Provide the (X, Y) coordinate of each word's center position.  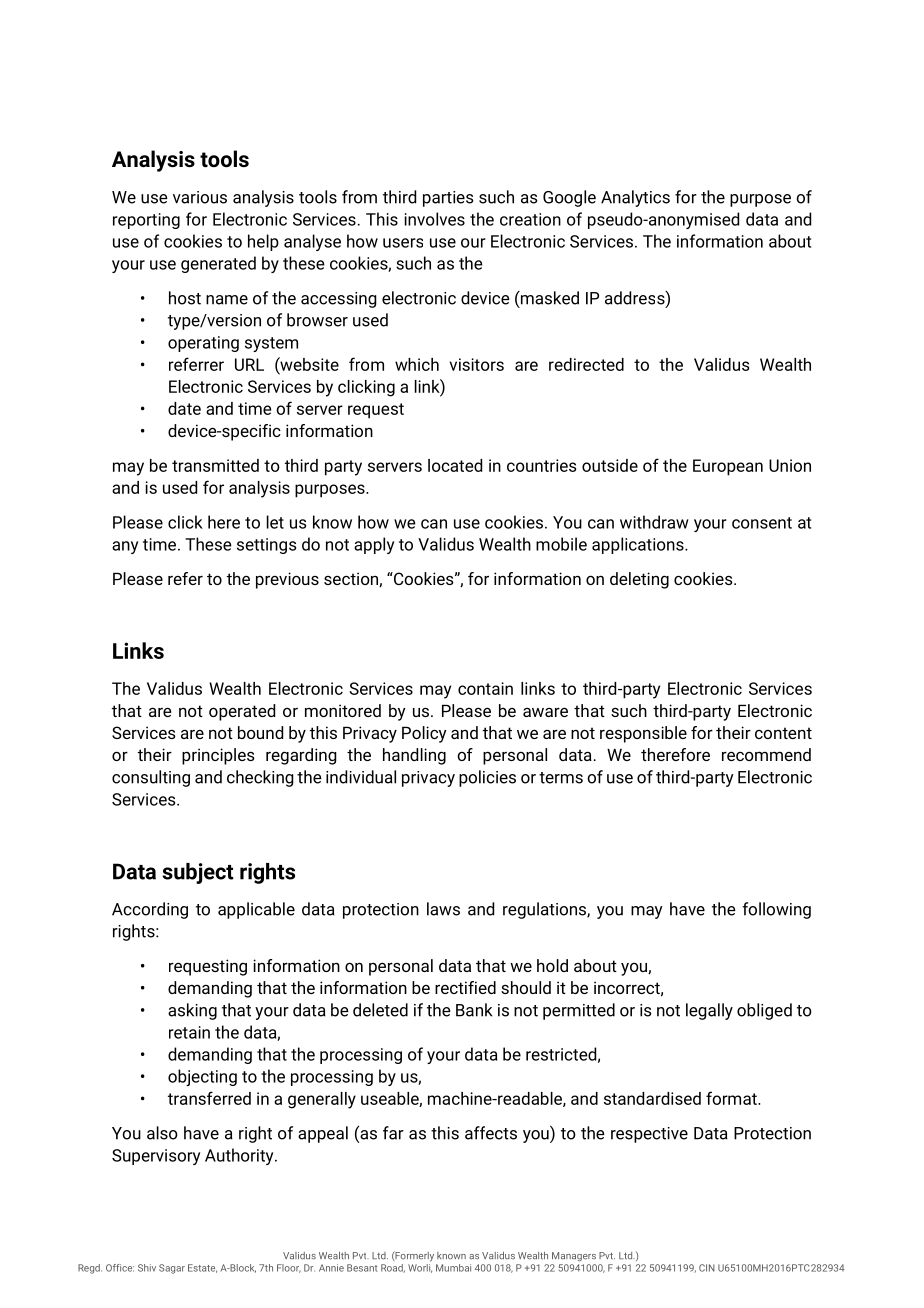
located (455, 465)
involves (435, 219)
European (728, 467)
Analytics (635, 198)
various (200, 197)
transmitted (215, 465)
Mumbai (453, 1268)
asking (192, 1011)
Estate (202, 1268)
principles (218, 756)
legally (709, 1011)
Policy (424, 734)
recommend (766, 754)
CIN (707, 1268)
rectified (465, 987)
